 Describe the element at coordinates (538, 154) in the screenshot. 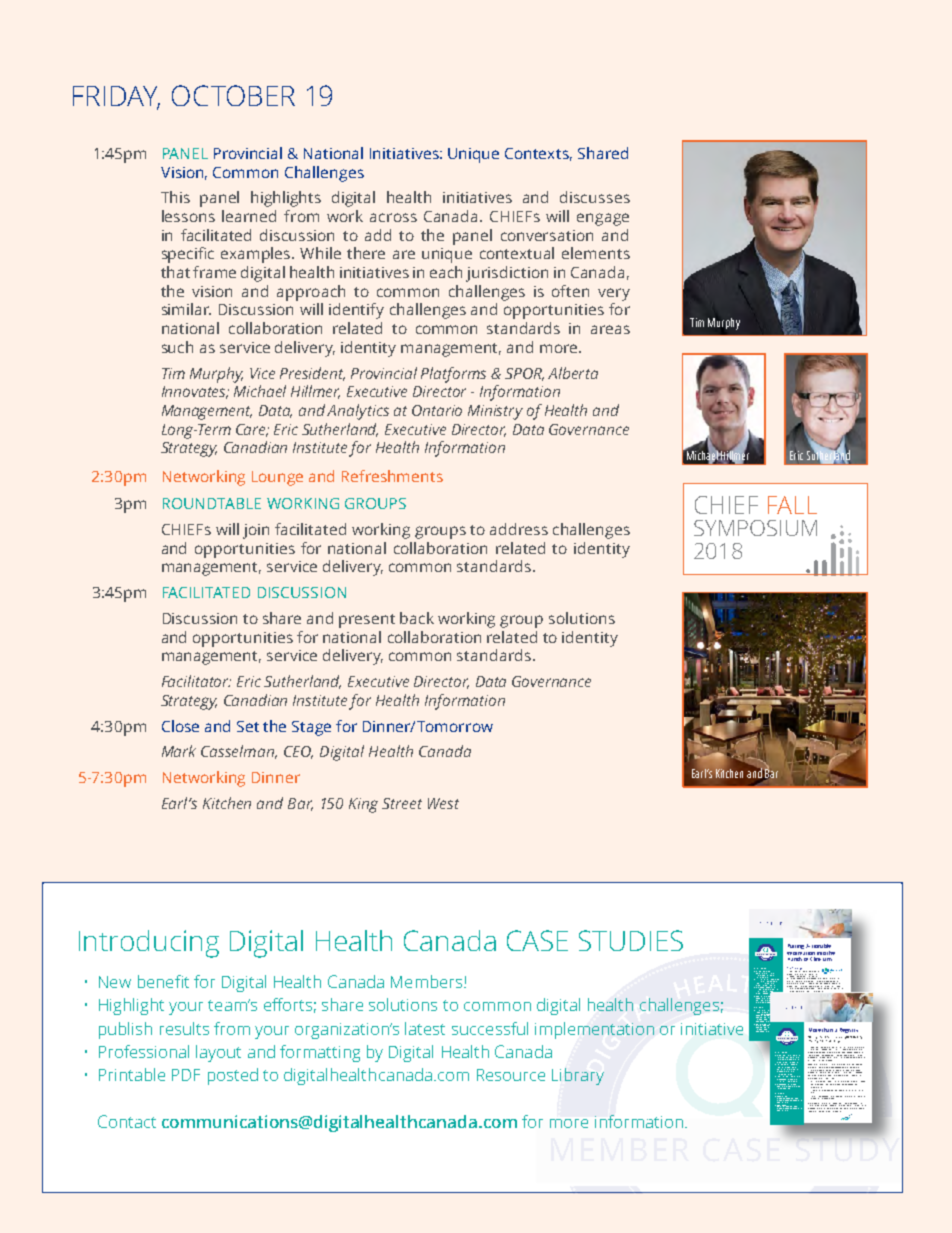

I see `Contexts` at that location.
